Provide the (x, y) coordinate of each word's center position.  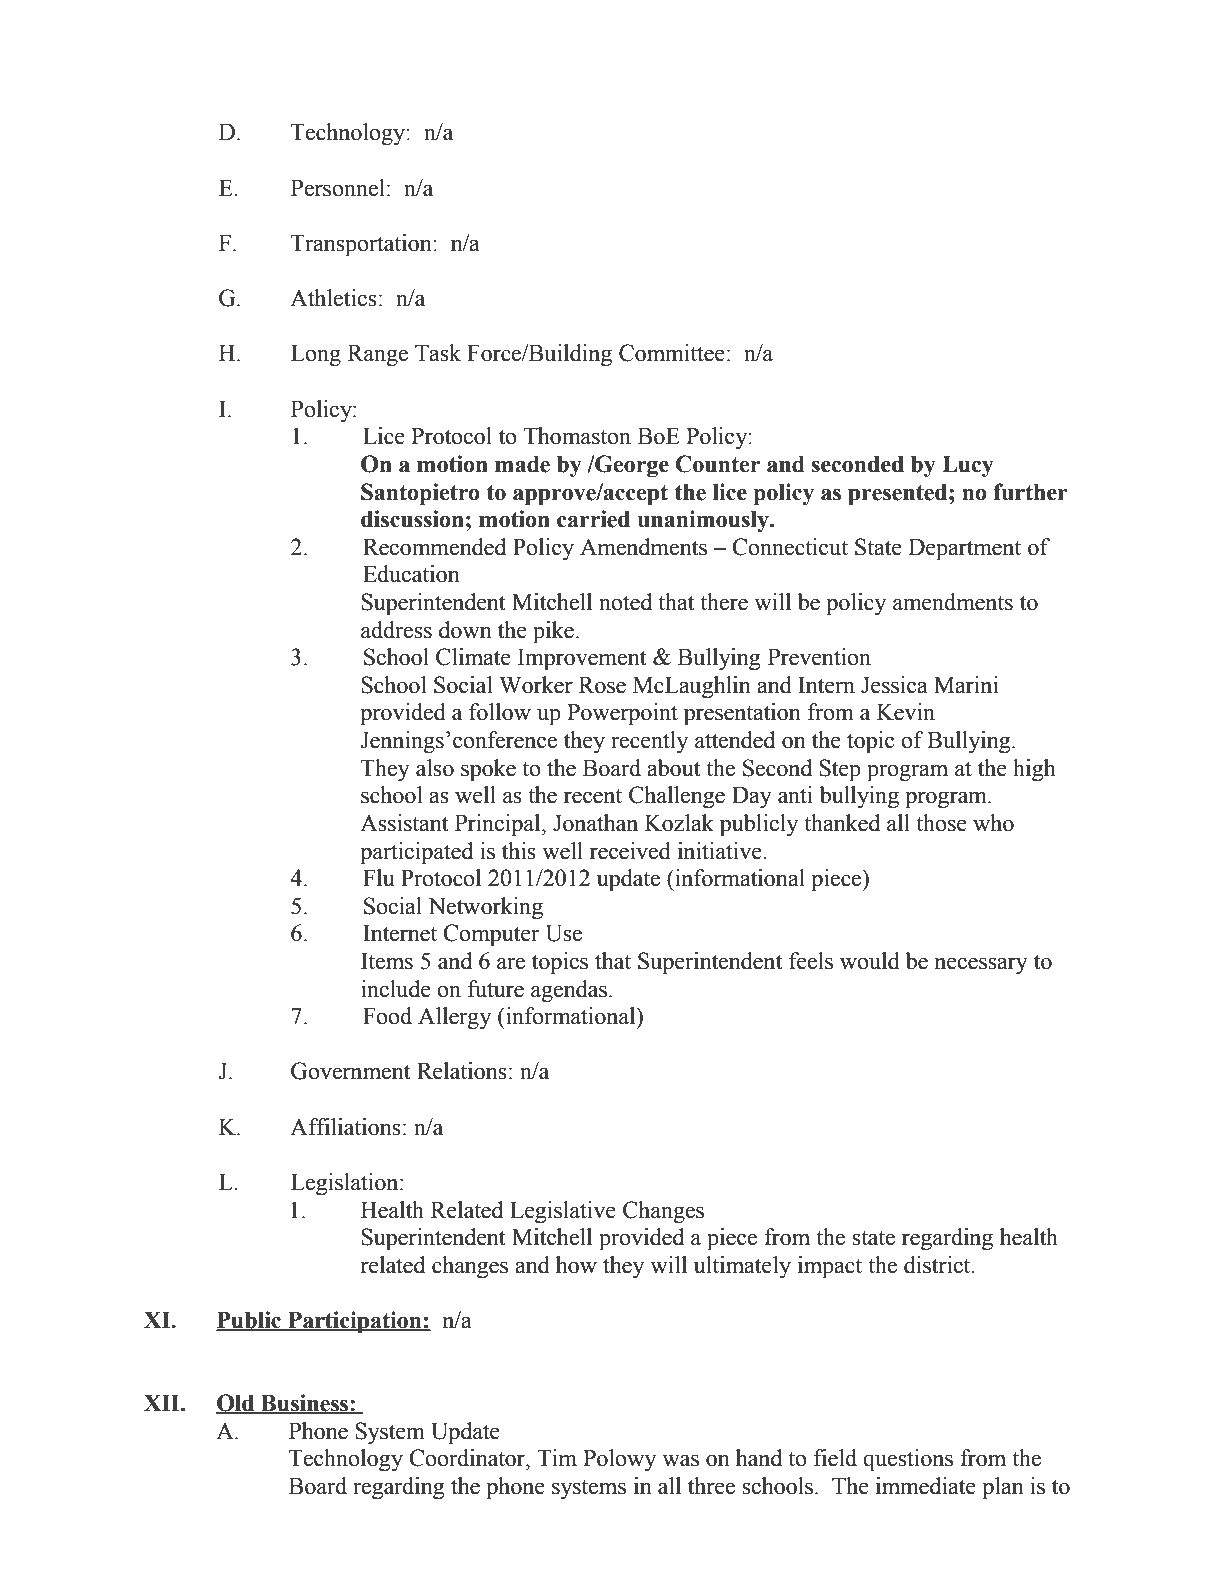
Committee (672, 353)
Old (236, 1404)
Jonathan (595, 823)
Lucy (968, 467)
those (941, 823)
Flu (379, 878)
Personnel (338, 188)
